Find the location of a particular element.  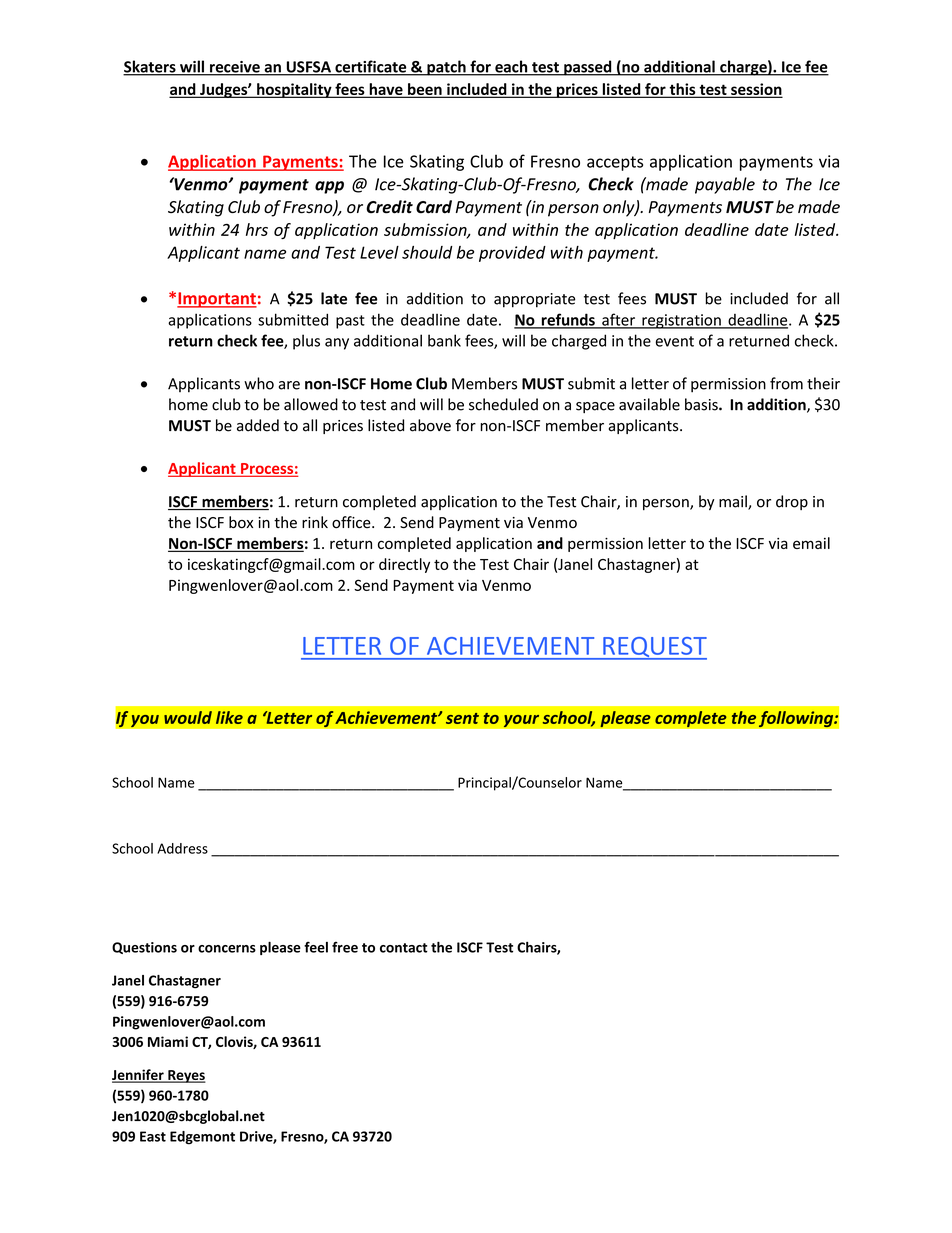

like is located at coordinates (229, 717).
